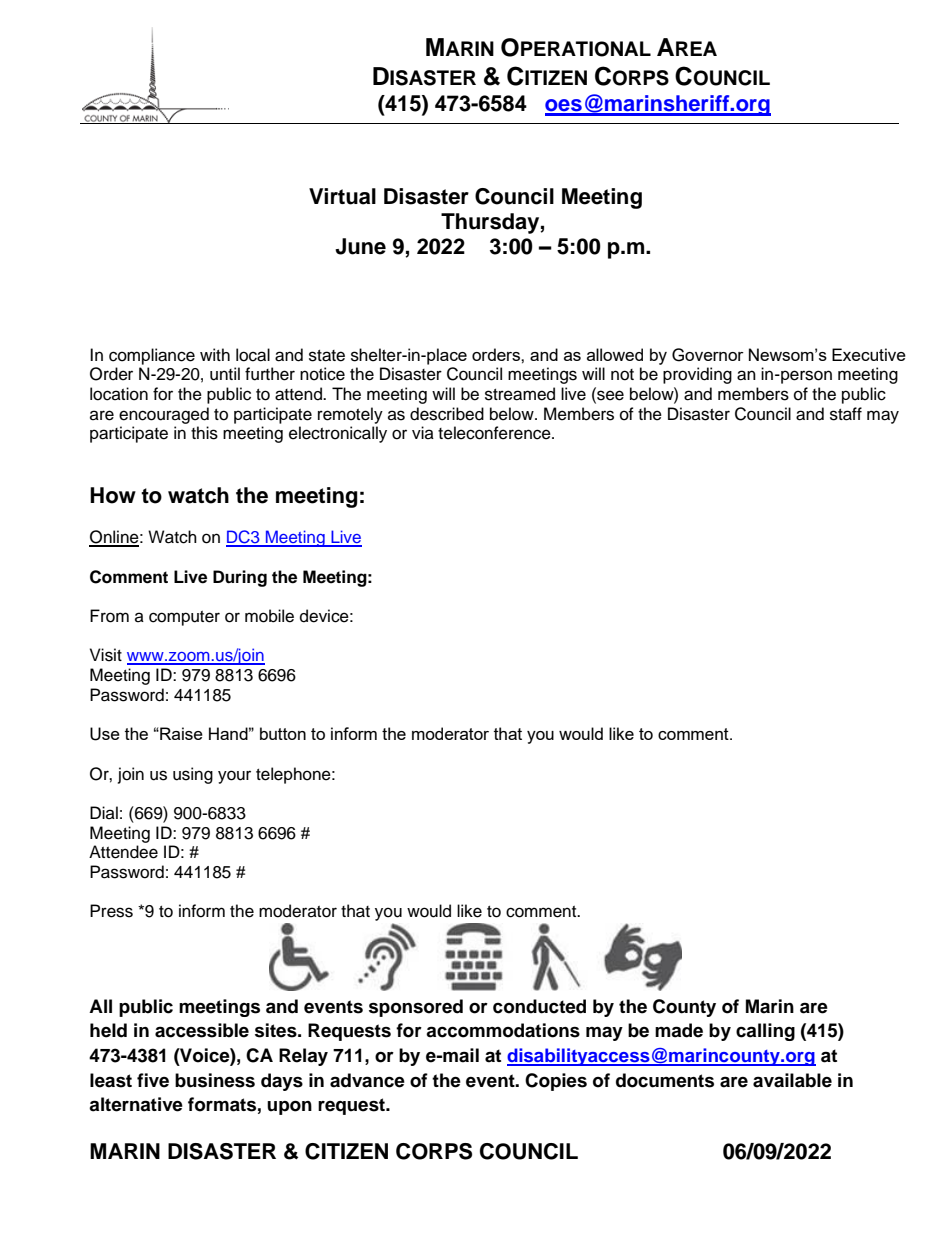 Image resolution: width=952 pixels, height=1233 pixels. Describe the element at coordinates (360, 246) in the screenshot. I see `June` at that location.
